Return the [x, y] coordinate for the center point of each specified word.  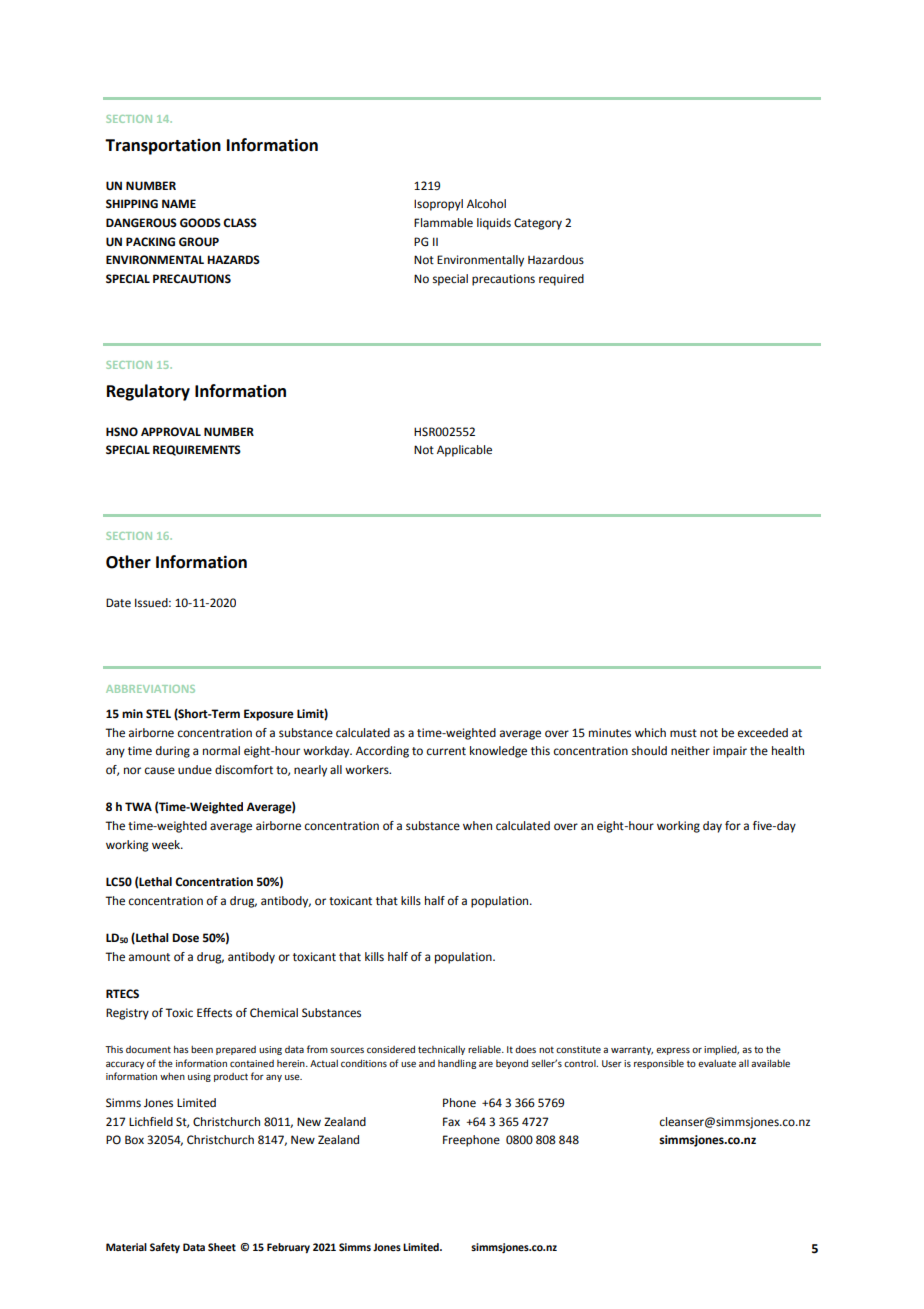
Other [128, 562]
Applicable [464, 451]
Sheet [222, 1247]
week [167, 845]
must [683, 733]
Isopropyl [438, 205]
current [446, 751]
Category [538, 224]
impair [730, 752]
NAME [179, 203]
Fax [451, 1121]
